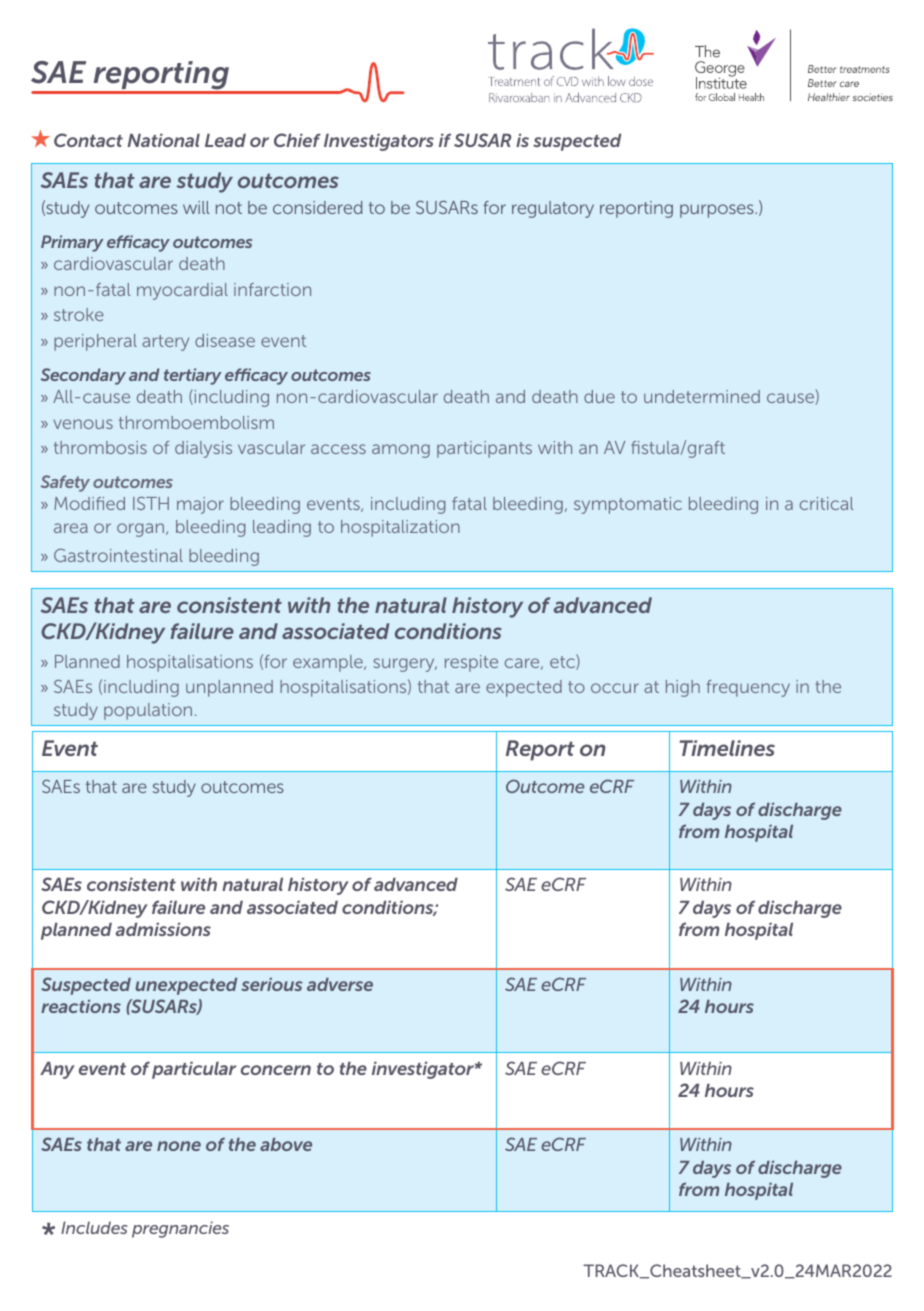  What do you see at coordinates (148, 711) in the screenshot?
I see `population` at bounding box center [148, 711].
